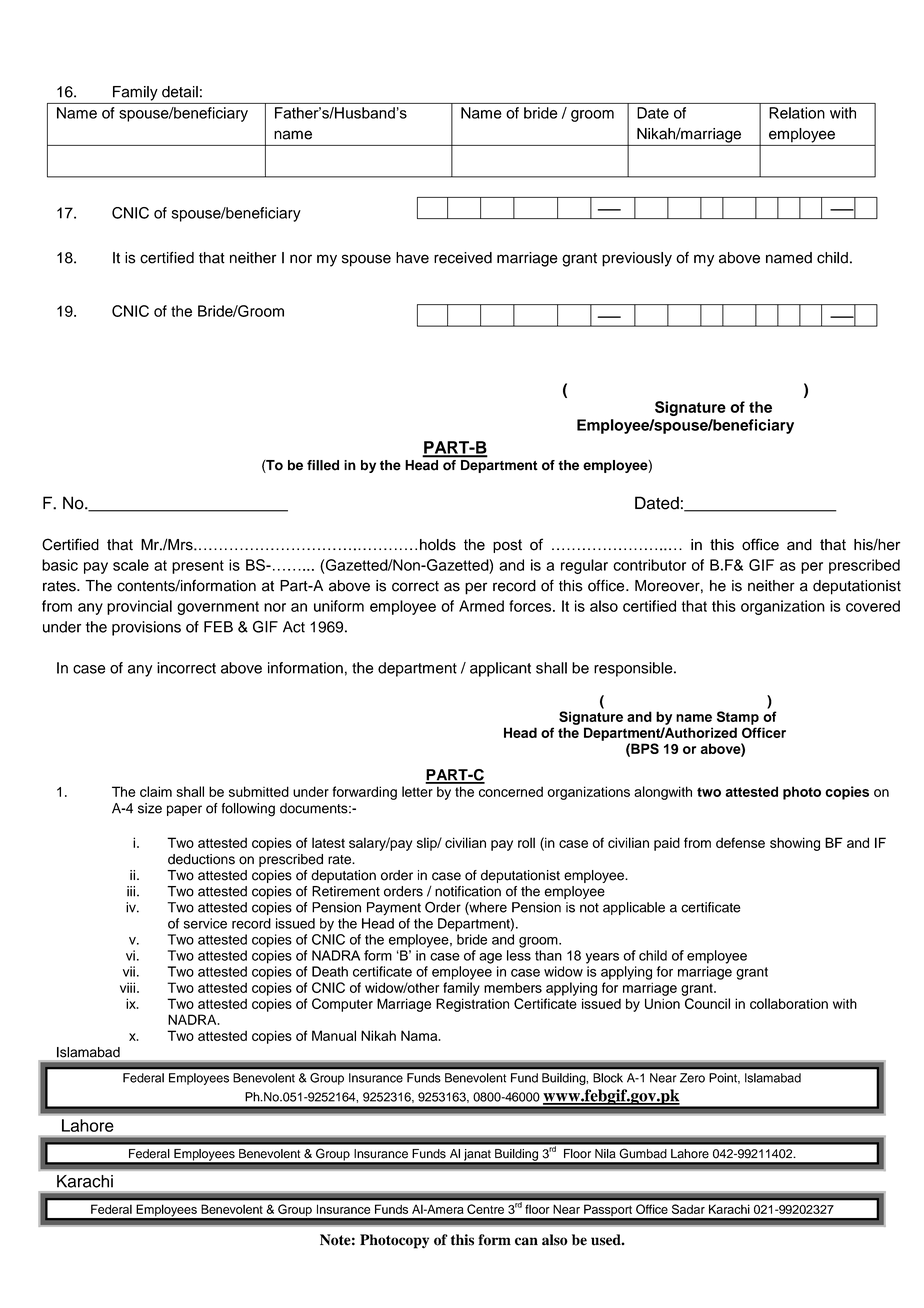 This document has height=1308, width=924. I want to click on detail, so click(180, 92).
